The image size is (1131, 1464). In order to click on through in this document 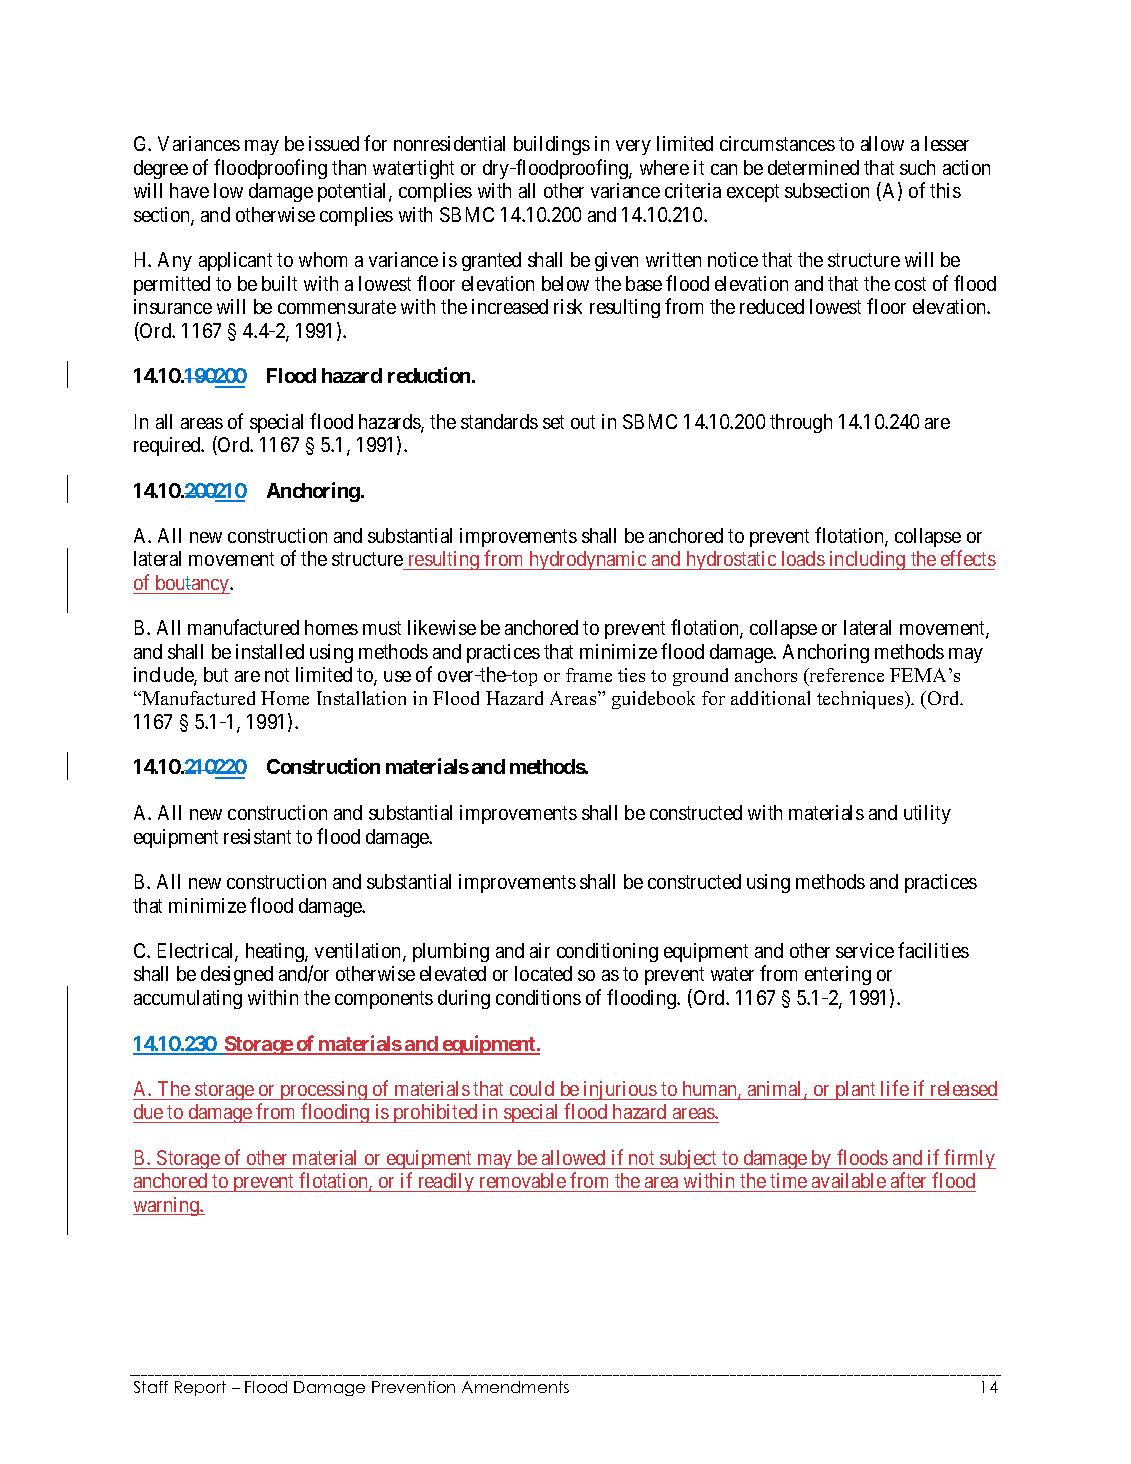, I will do `click(801, 423)`.
